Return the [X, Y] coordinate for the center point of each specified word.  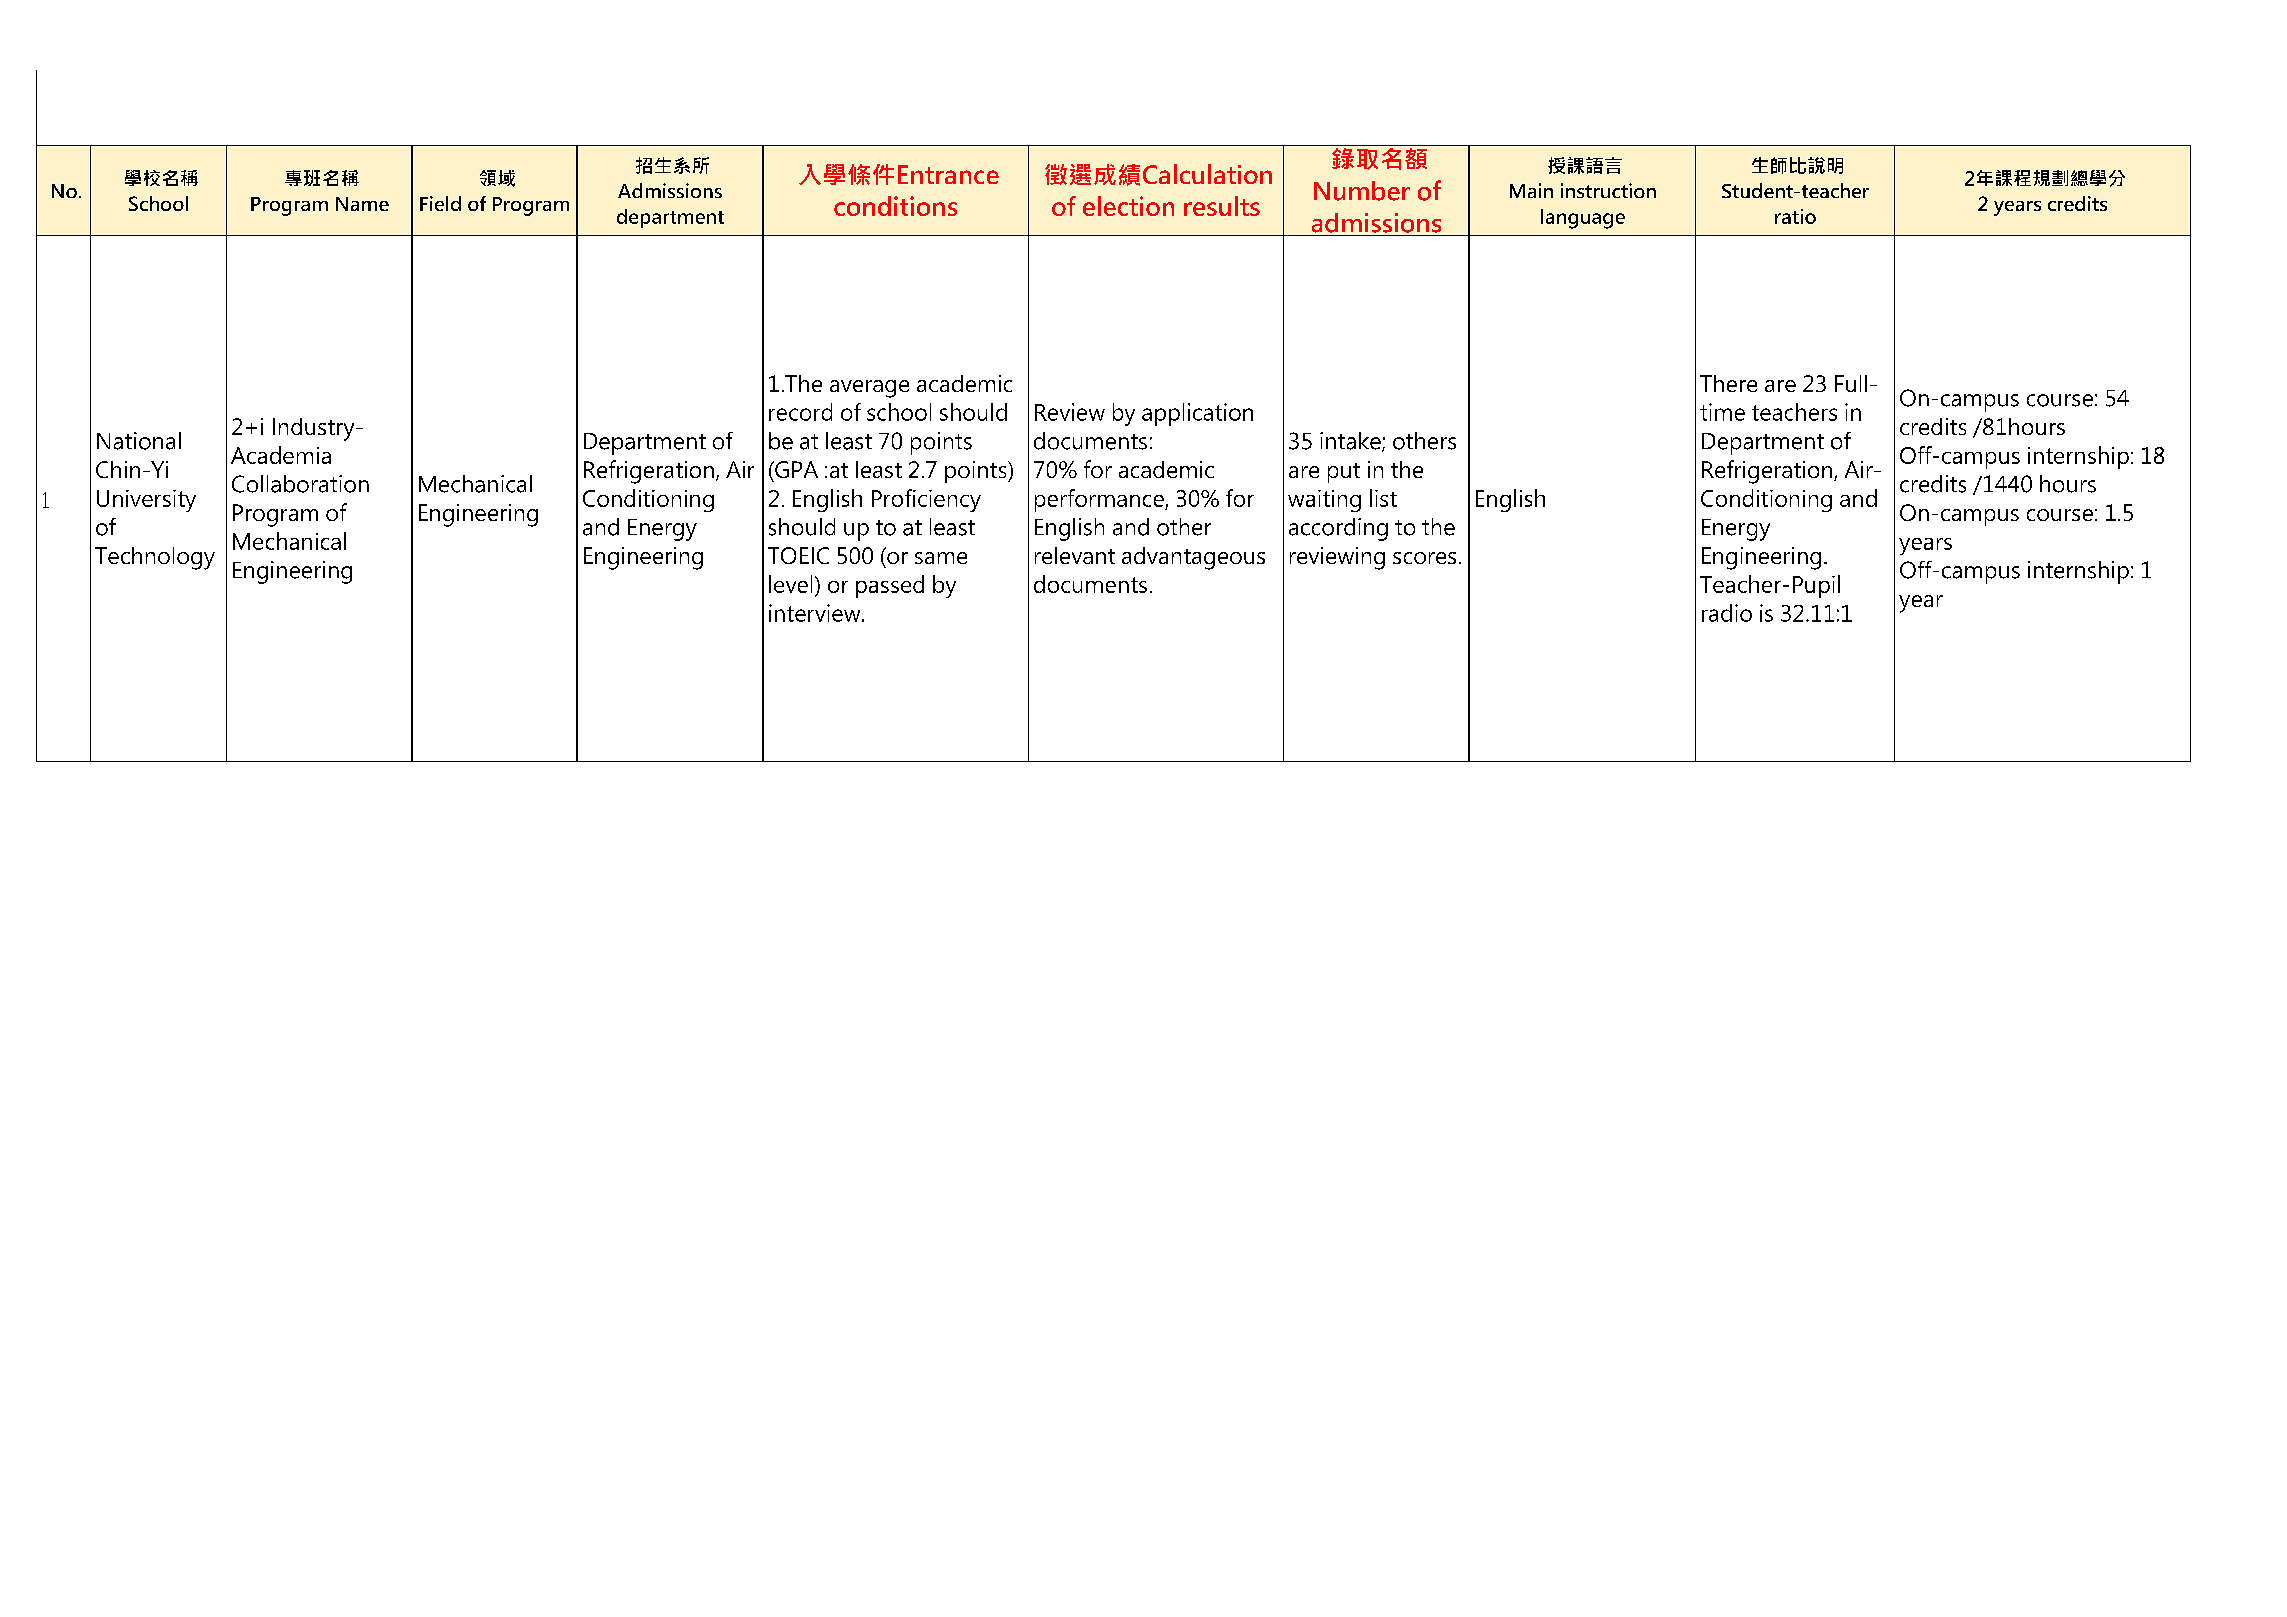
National [139, 441]
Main [1531, 190]
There [1728, 383]
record [800, 412]
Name [362, 204]
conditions [895, 206]
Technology [155, 558]
